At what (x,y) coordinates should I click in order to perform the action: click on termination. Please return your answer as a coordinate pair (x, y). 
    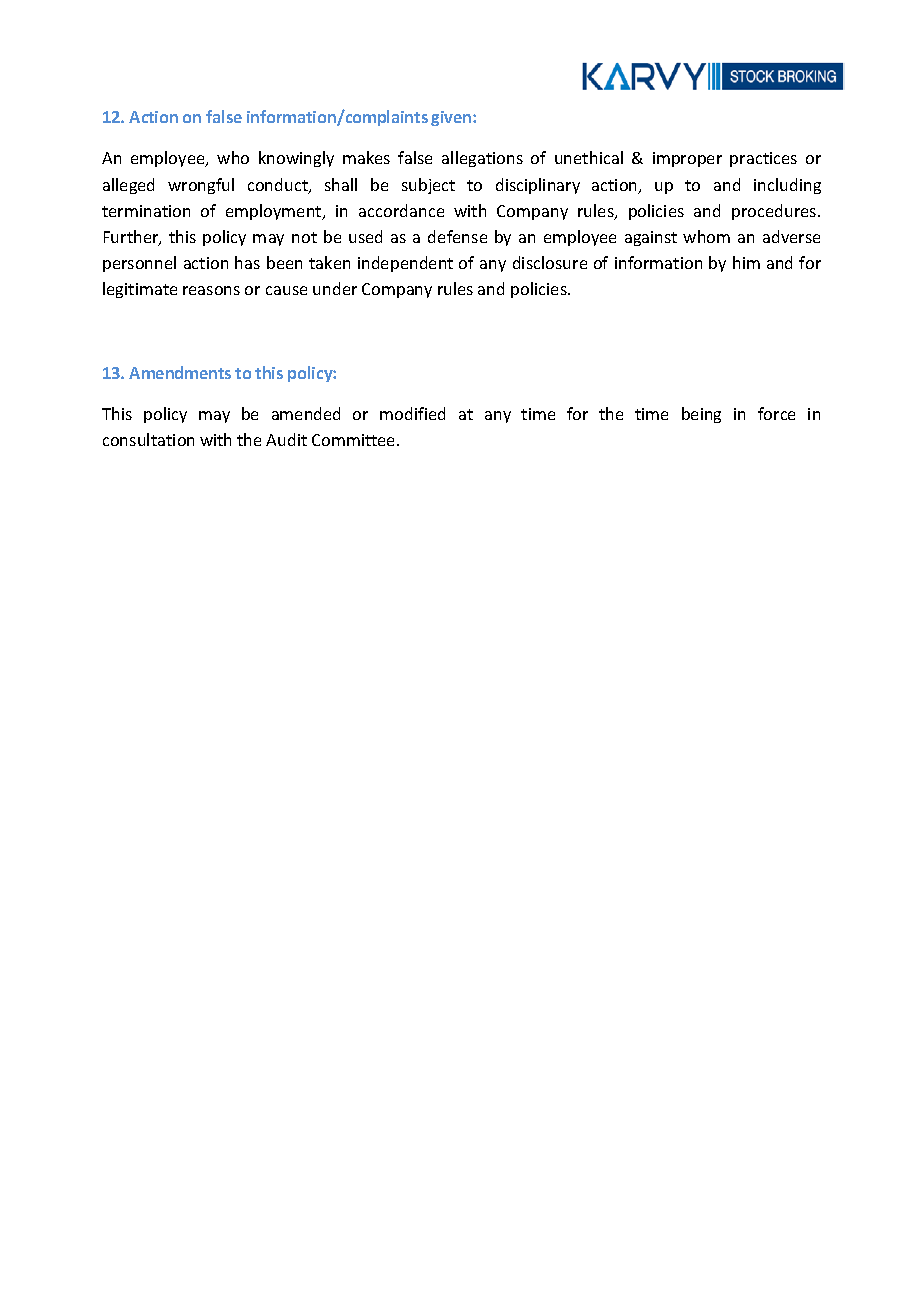
    Looking at the image, I should click on (146, 211).
